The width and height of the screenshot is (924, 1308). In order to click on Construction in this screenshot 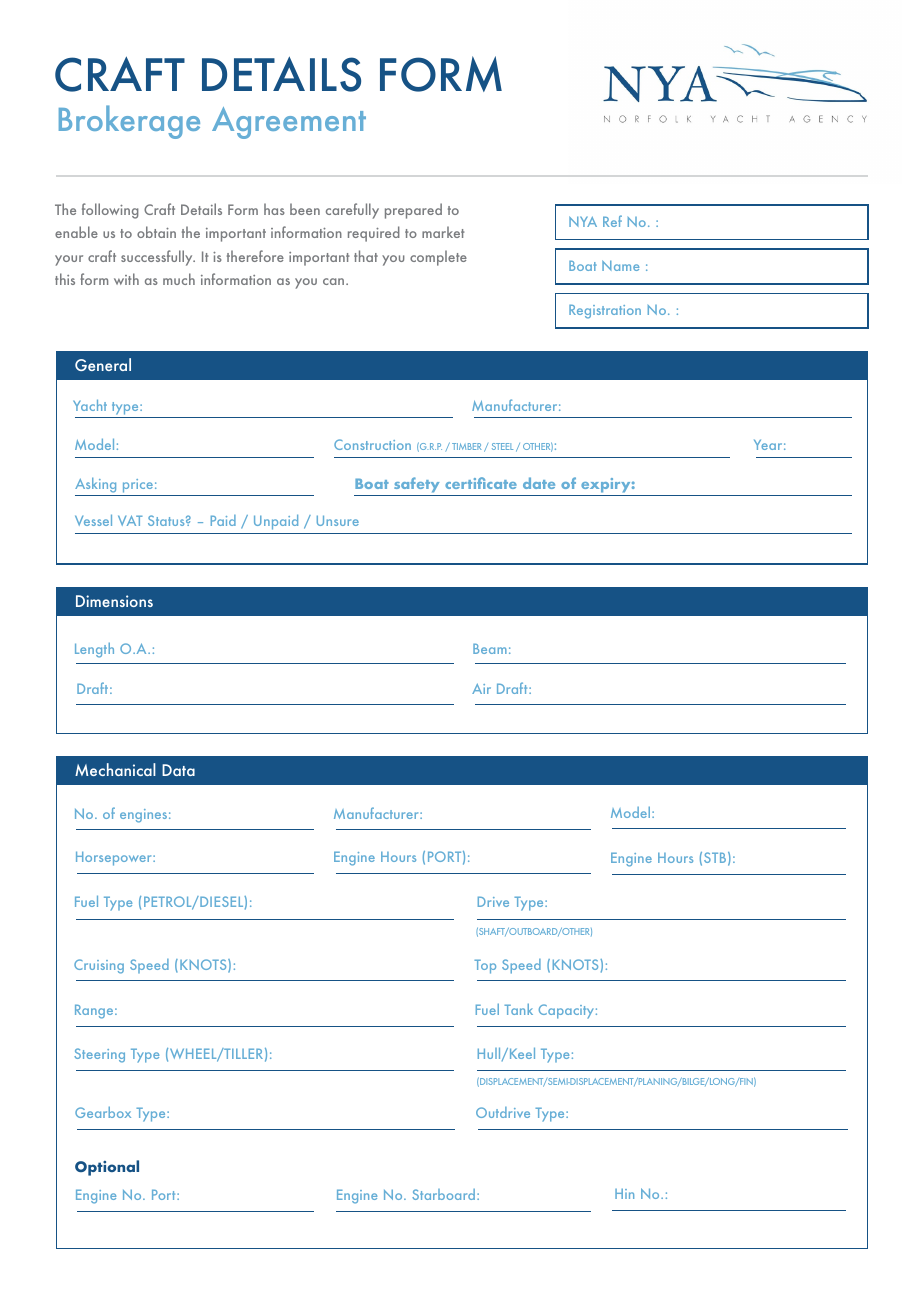, I will do `click(372, 444)`.
